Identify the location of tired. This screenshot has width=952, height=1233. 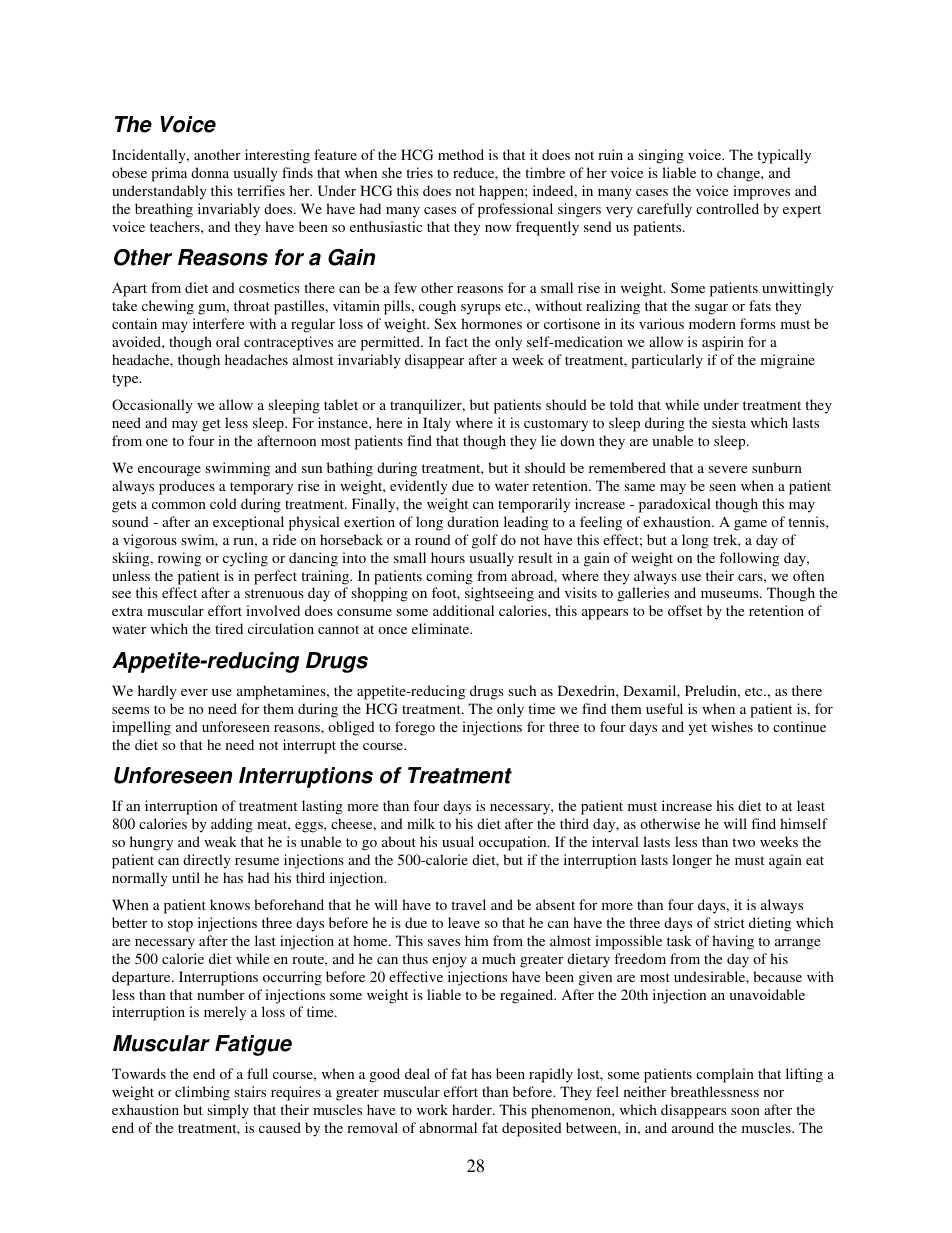
(229, 628).
